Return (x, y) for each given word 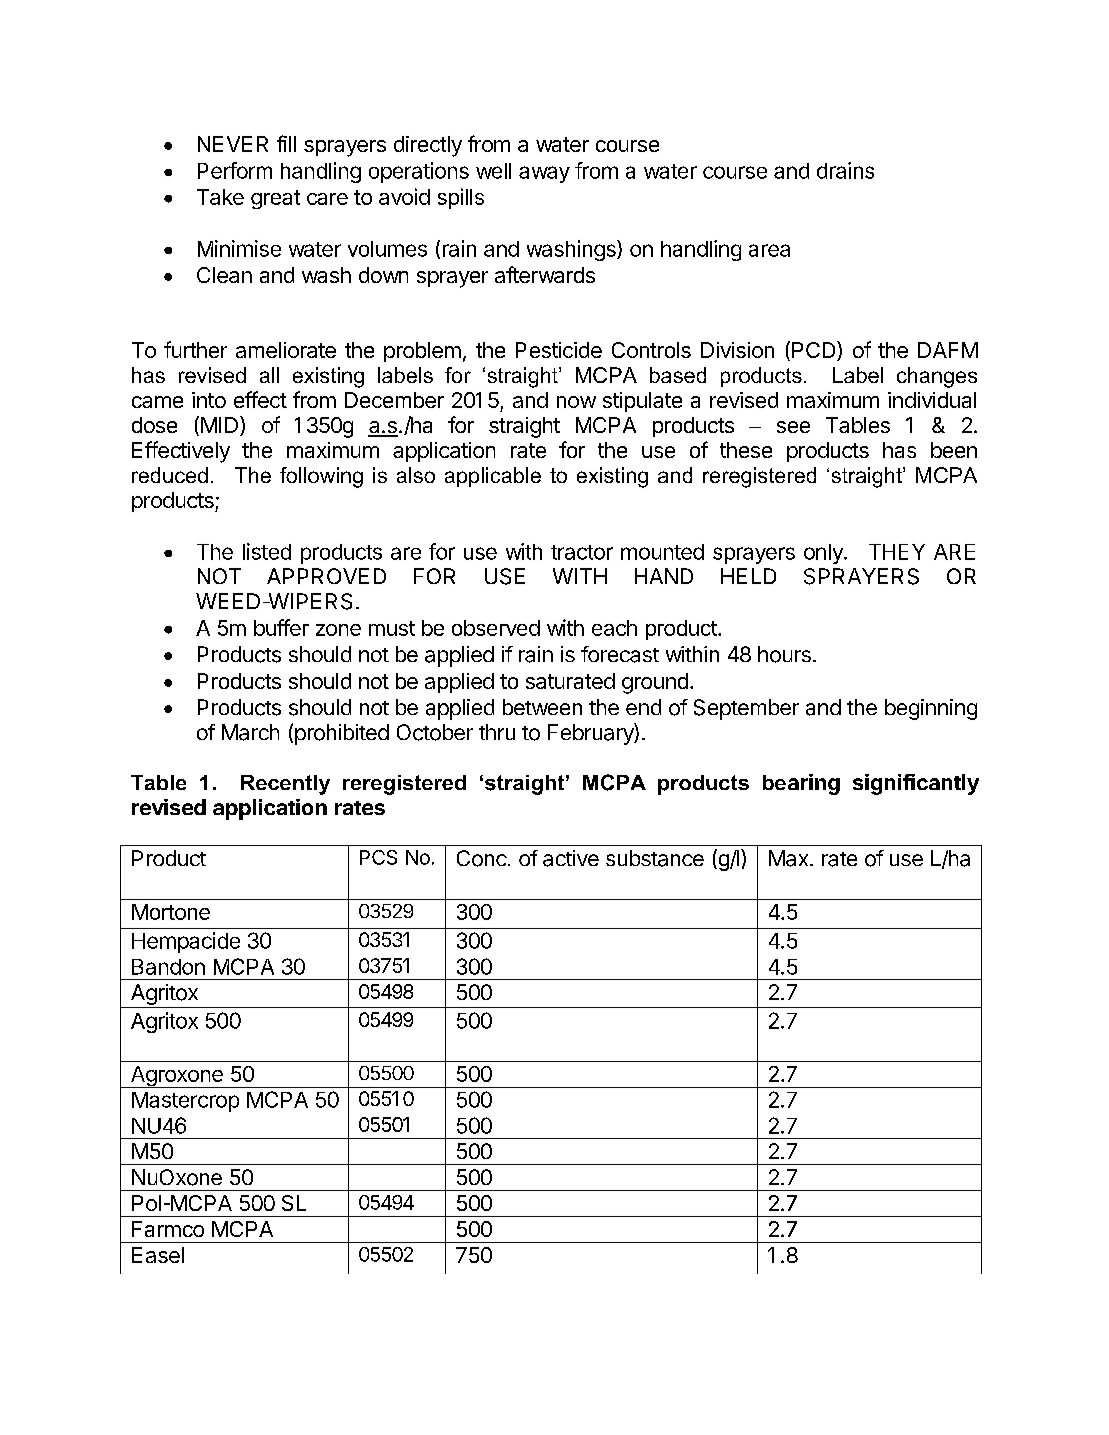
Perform (235, 170)
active (571, 858)
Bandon (168, 967)
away (544, 174)
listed (267, 551)
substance (655, 858)
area (769, 250)
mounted (662, 552)
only (824, 554)
